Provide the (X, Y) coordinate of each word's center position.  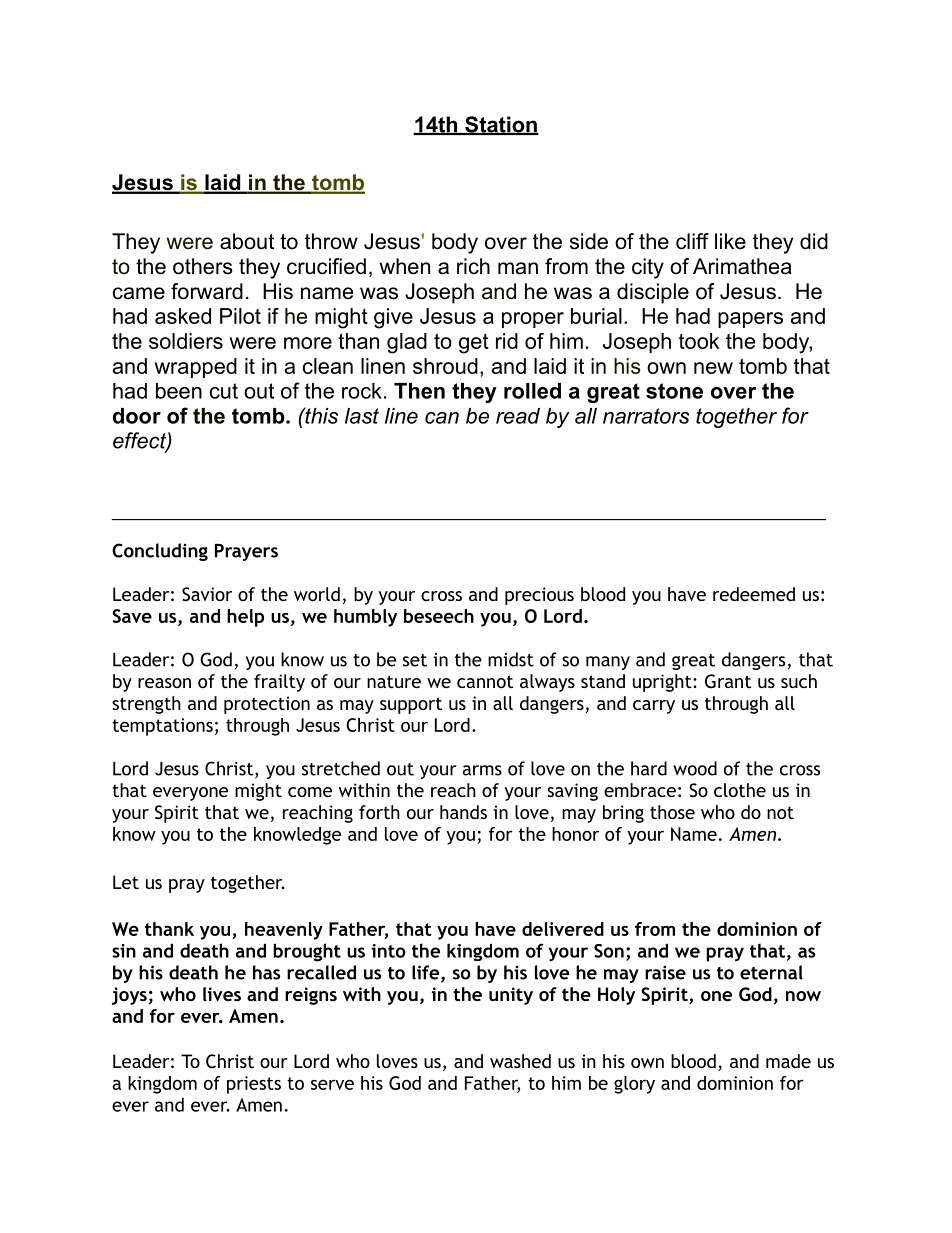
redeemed (754, 594)
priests (254, 1085)
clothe (740, 790)
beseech (439, 616)
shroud (445, 366)
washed (520, 1061)
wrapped (195, 368)
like (730, 241)
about (247, 241)
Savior (207, 594)
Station (501, 125)
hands (463, 812)
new (713, 368)
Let (126, 882)
